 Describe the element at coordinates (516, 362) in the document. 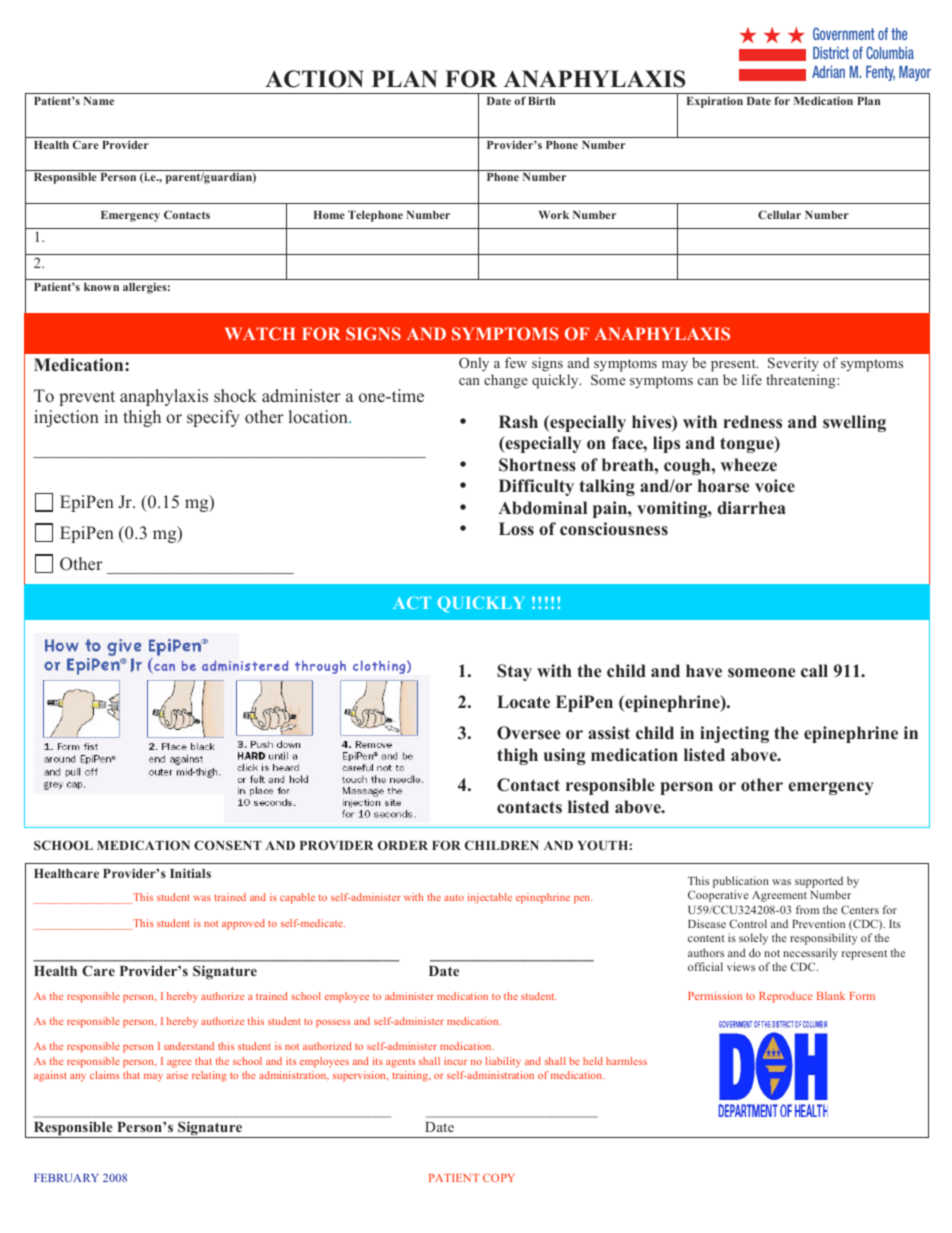

I see `few` at that location.
